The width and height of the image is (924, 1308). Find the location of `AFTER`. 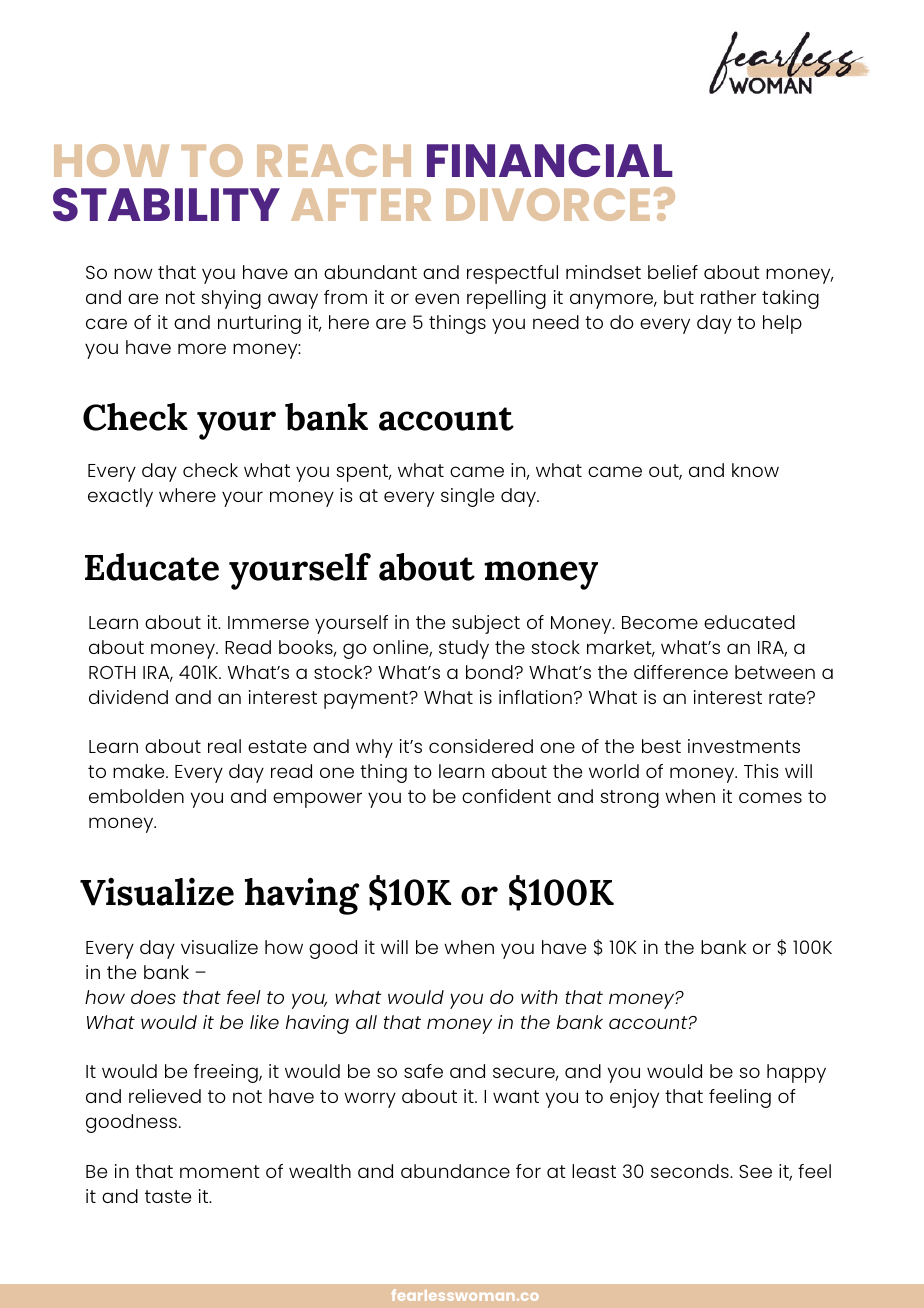

AFTER is located at coordinates (361, 205).
